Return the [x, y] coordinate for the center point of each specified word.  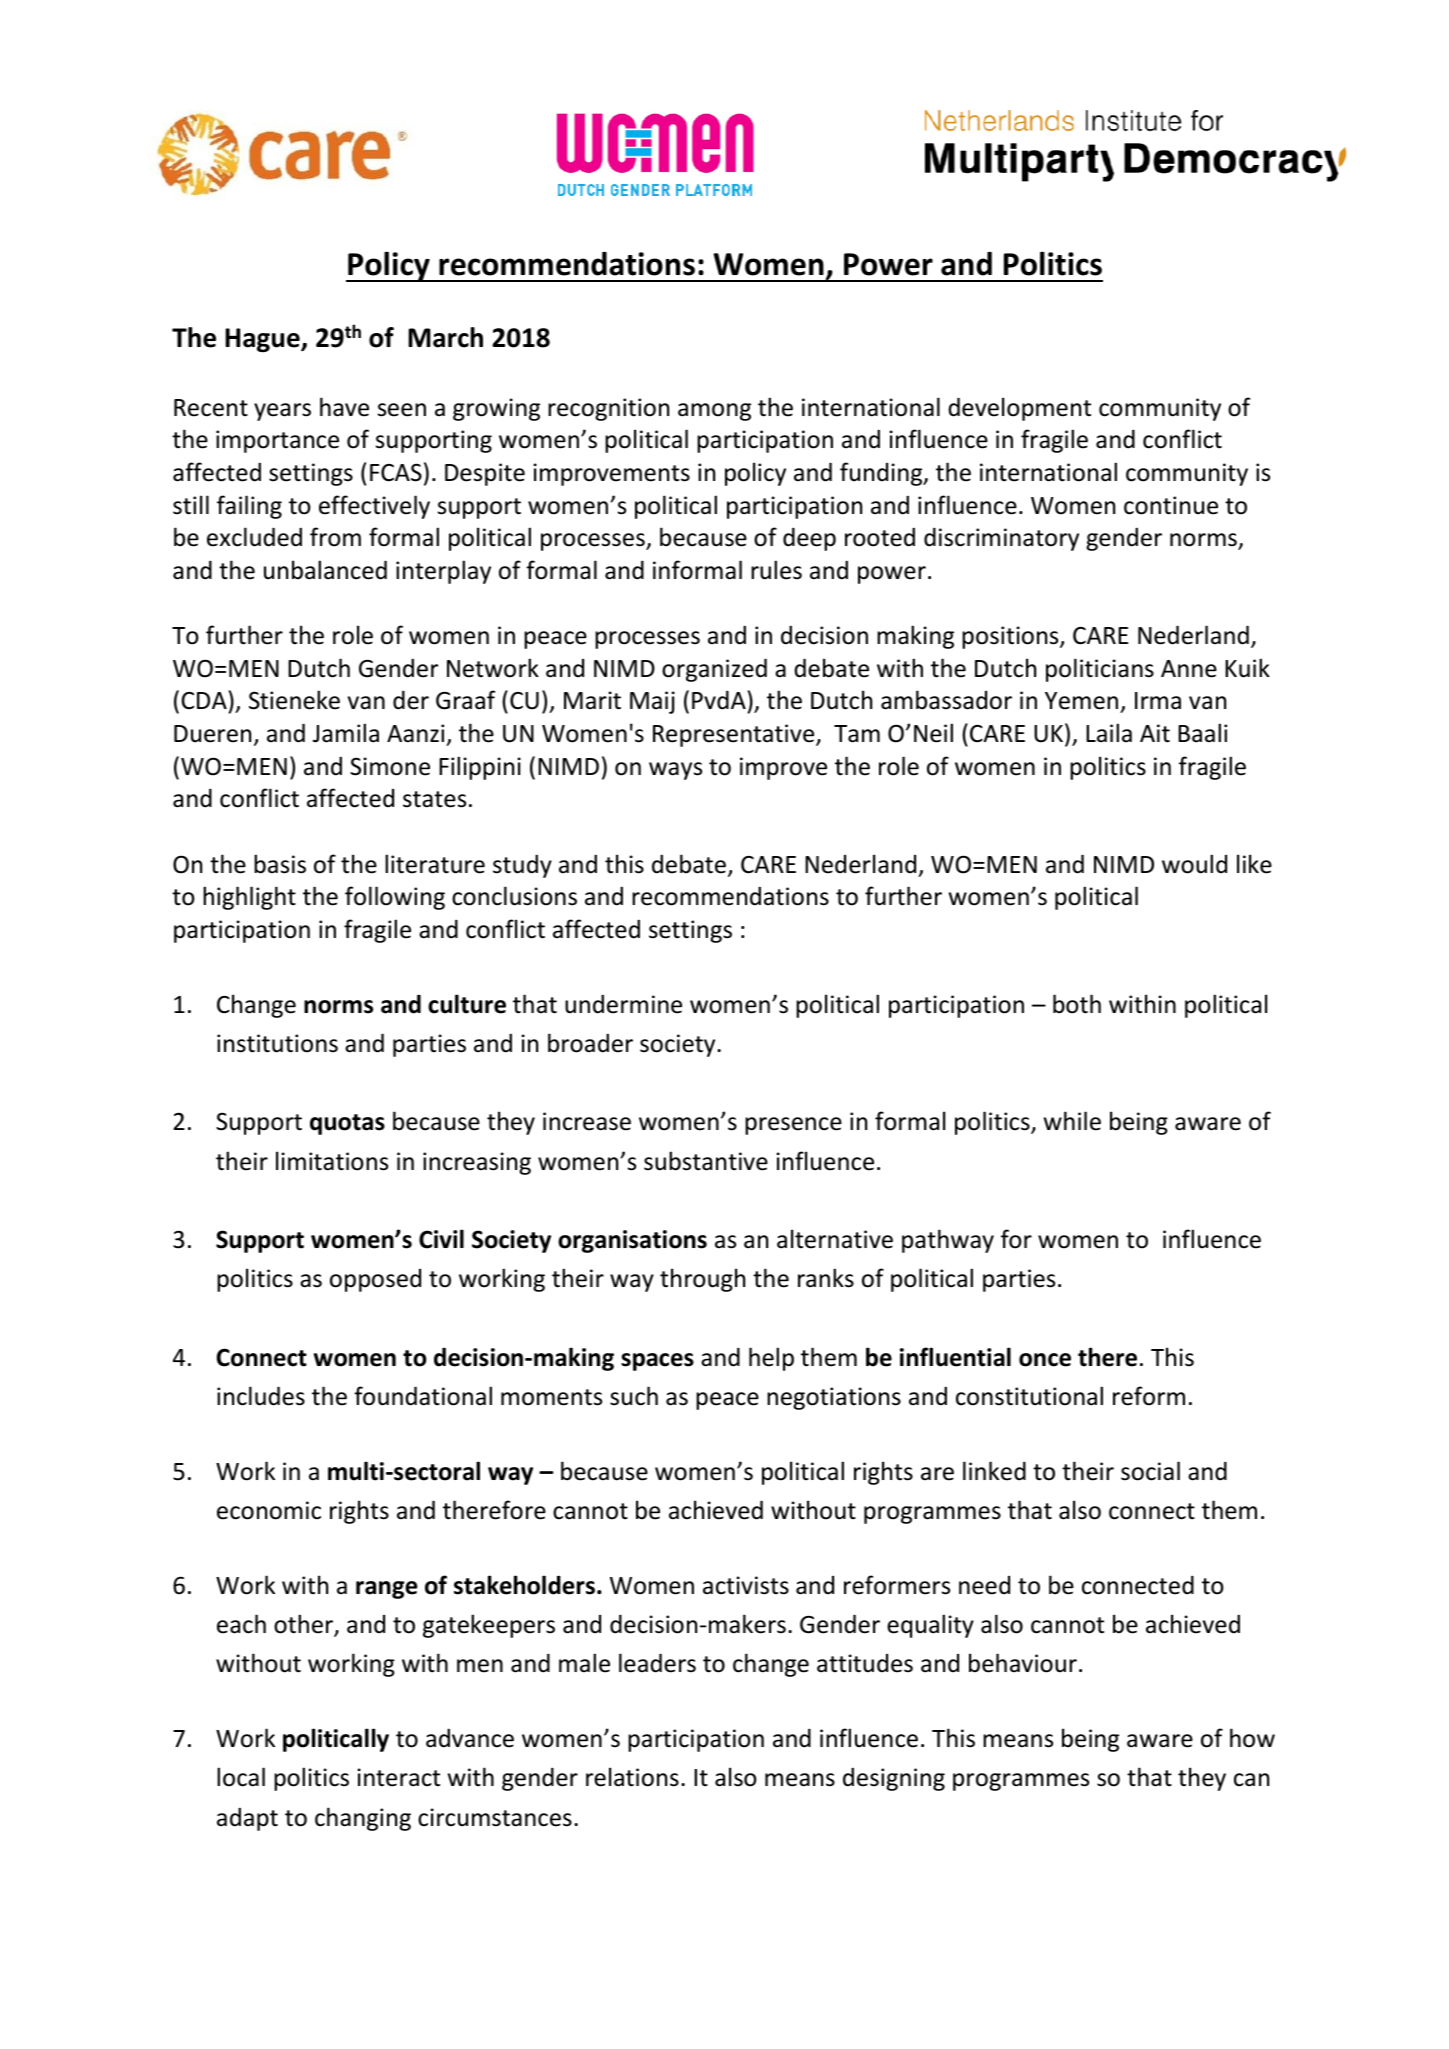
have [344, 407]
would [1194, 864]
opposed [375, 1280]
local [241, 1777]
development [1019, 409]
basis [280, 864]
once [1045, 1360]
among [714, 412]
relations [632, 1777]
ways [675, 771]
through [702, 1280]
